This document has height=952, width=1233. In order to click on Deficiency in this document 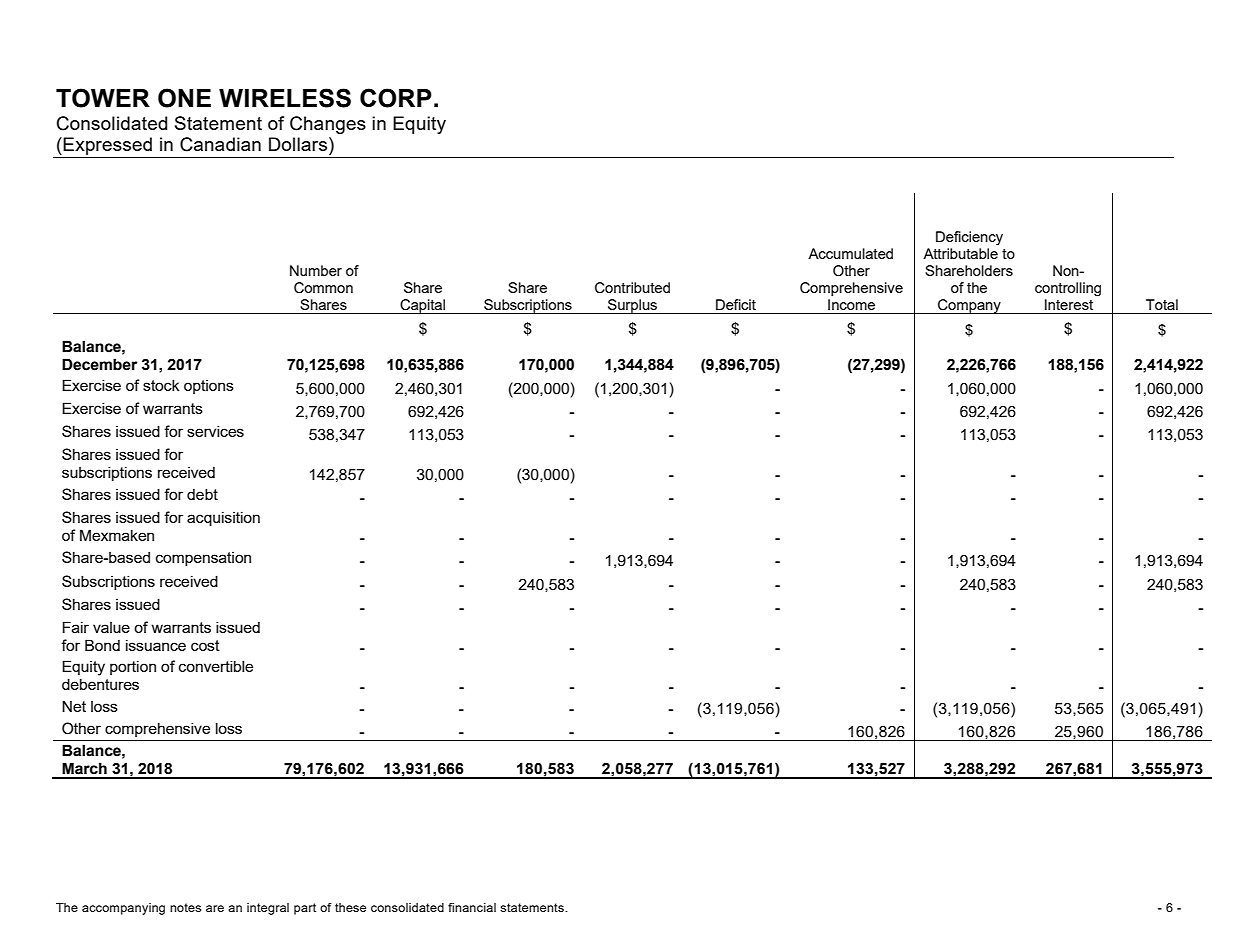, I will do `click(969, 238)`.
